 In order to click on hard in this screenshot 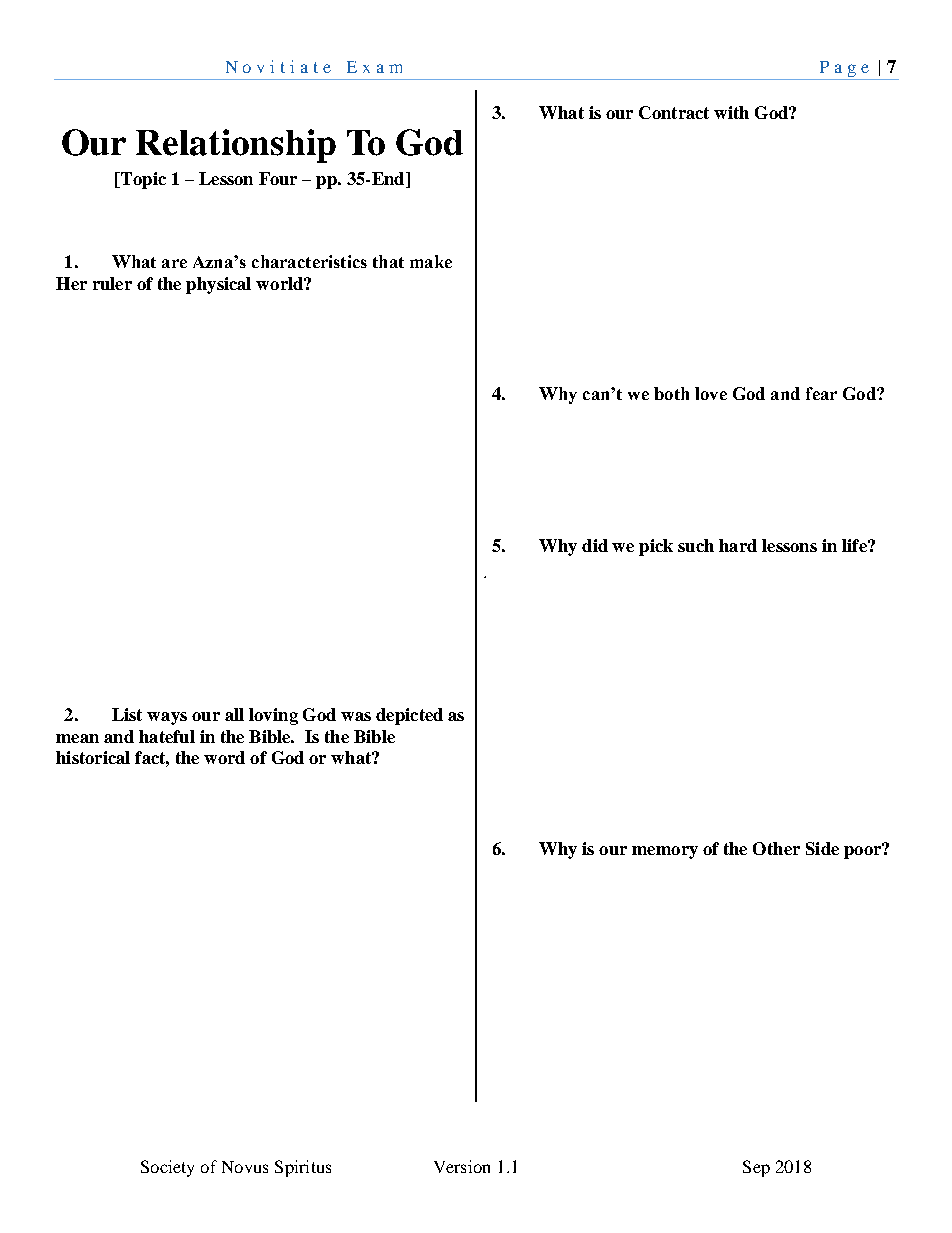, I will do `click(738, 545)`.
